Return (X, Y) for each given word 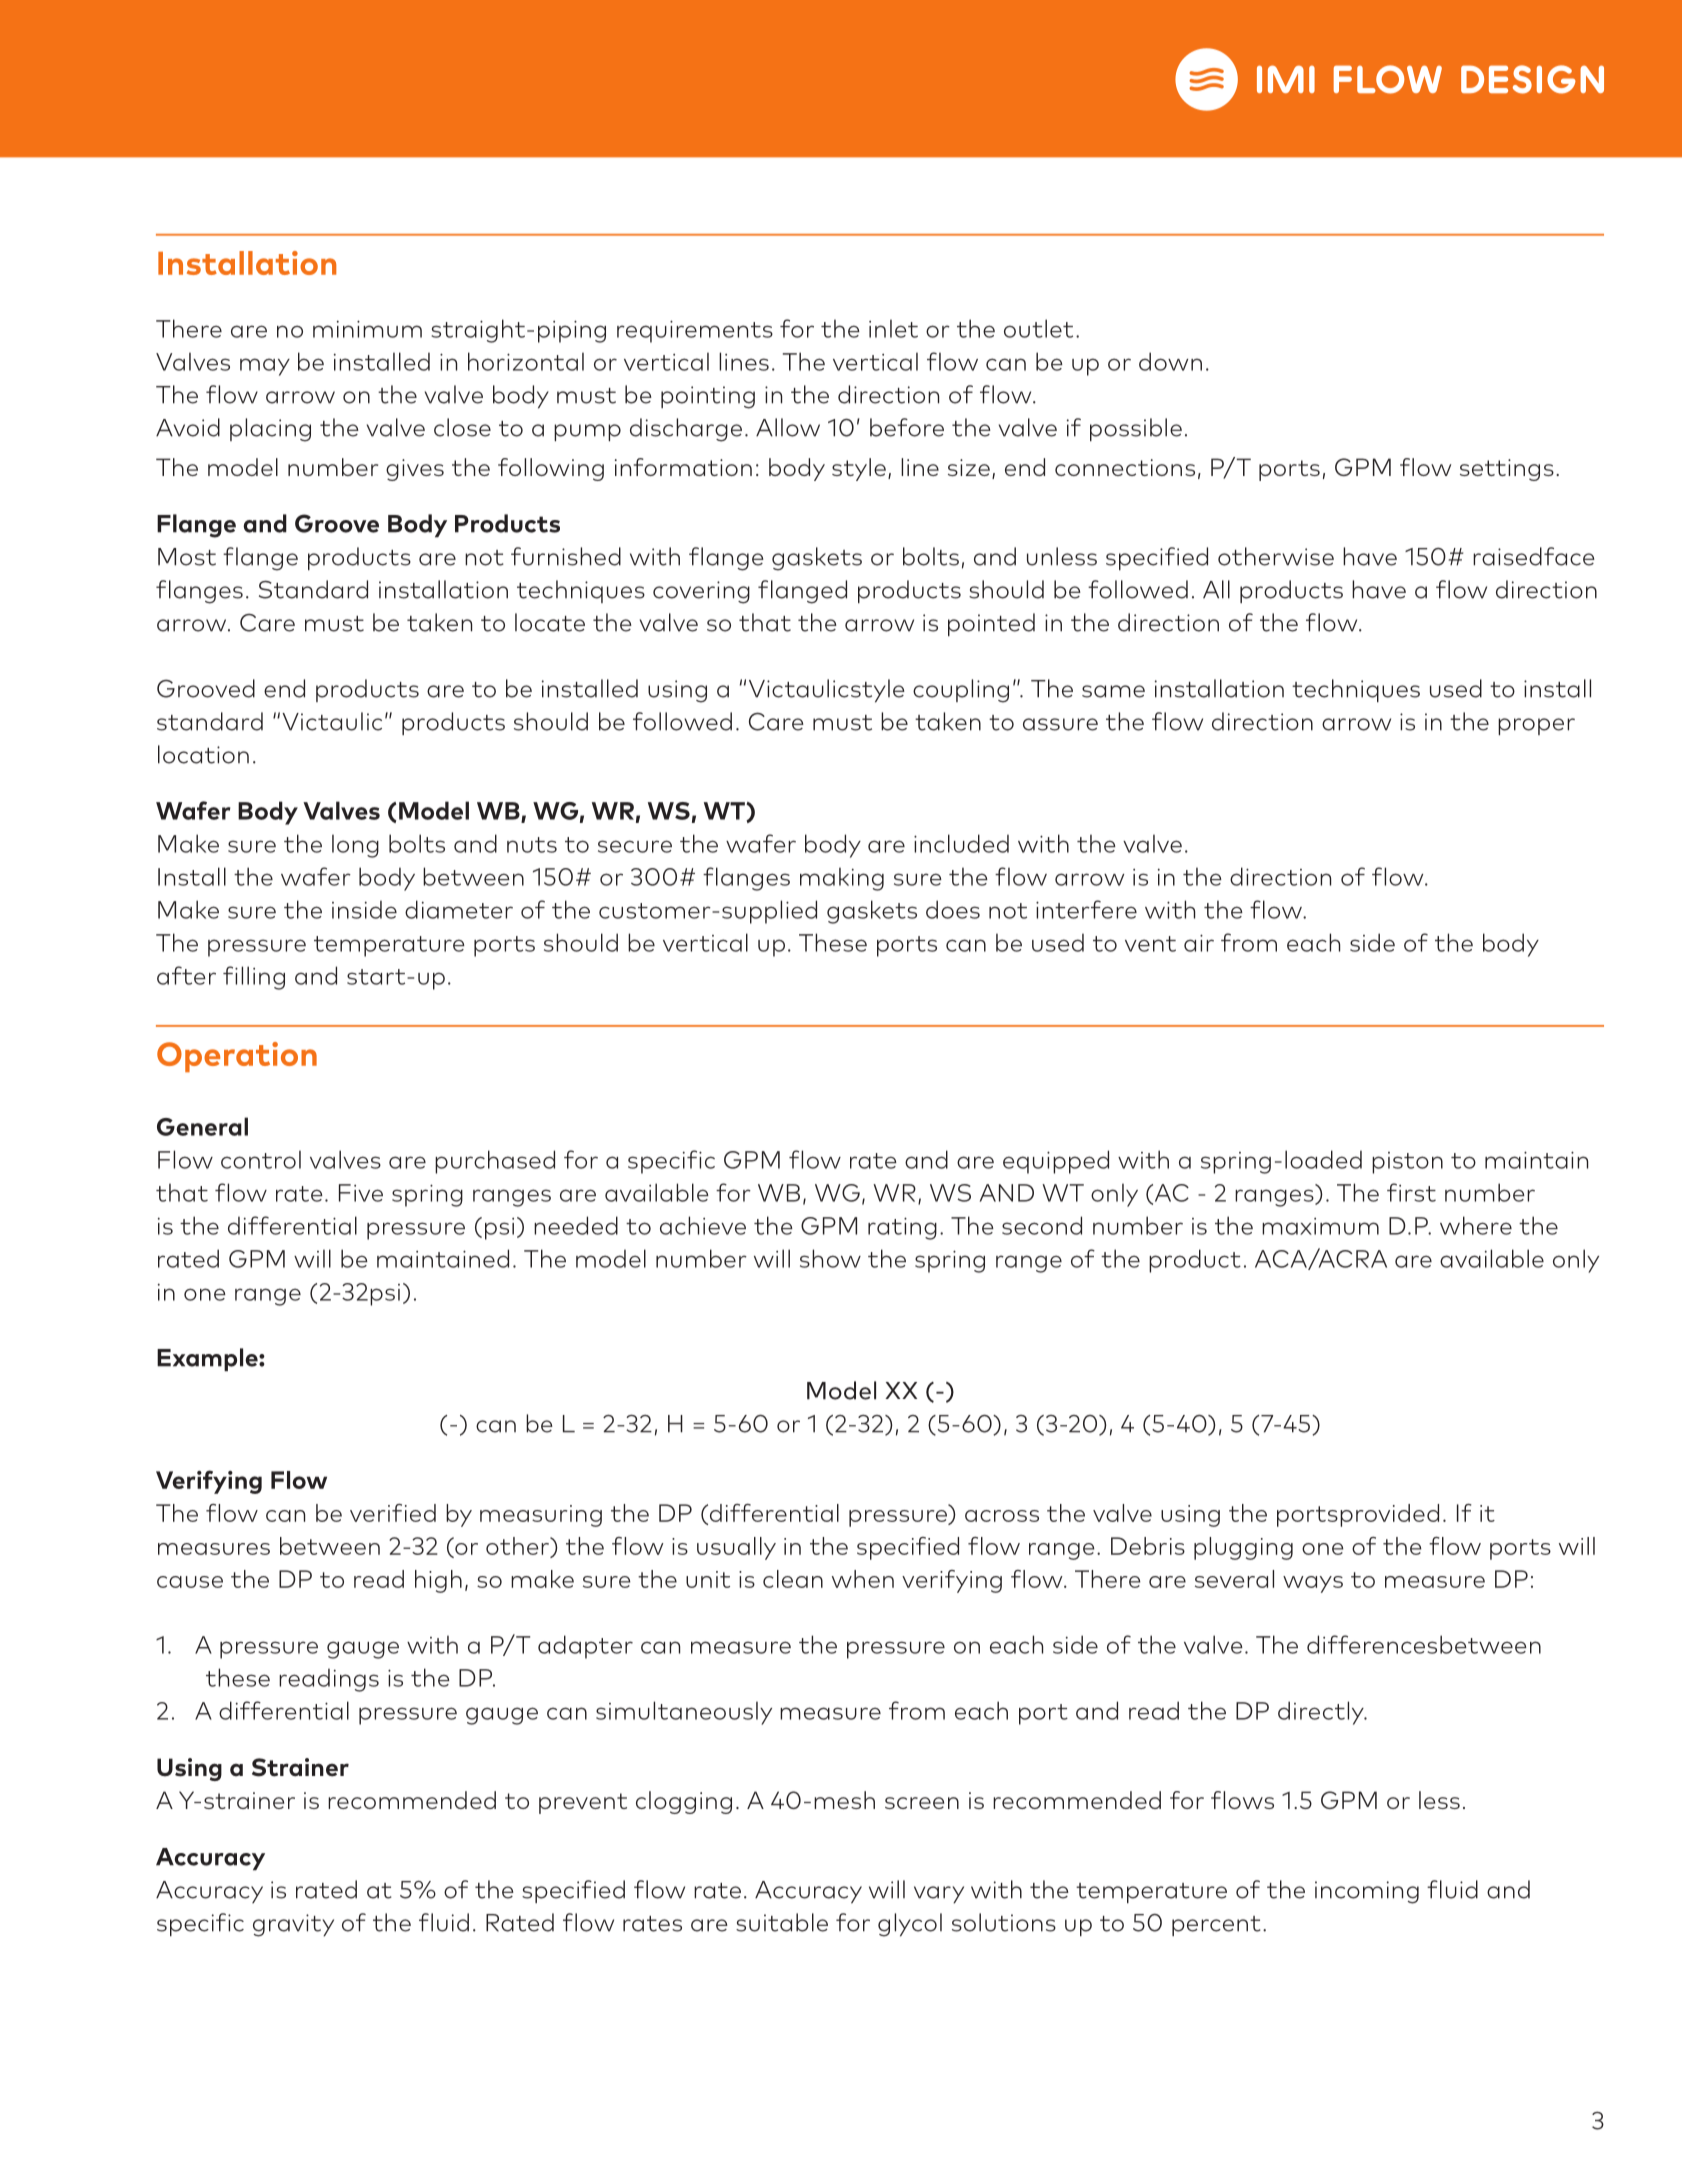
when (863, 1579)
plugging (1243, 1548)
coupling (961, 691)
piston (1407, 1163)
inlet (893, 328)
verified (393, 1513)
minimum (367, 329)
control (261, 1159)
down (1170, 361)
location (203, 754)
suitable (782, 1922)
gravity (293, 1925)
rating (902, 1228)
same (1113, 691)
